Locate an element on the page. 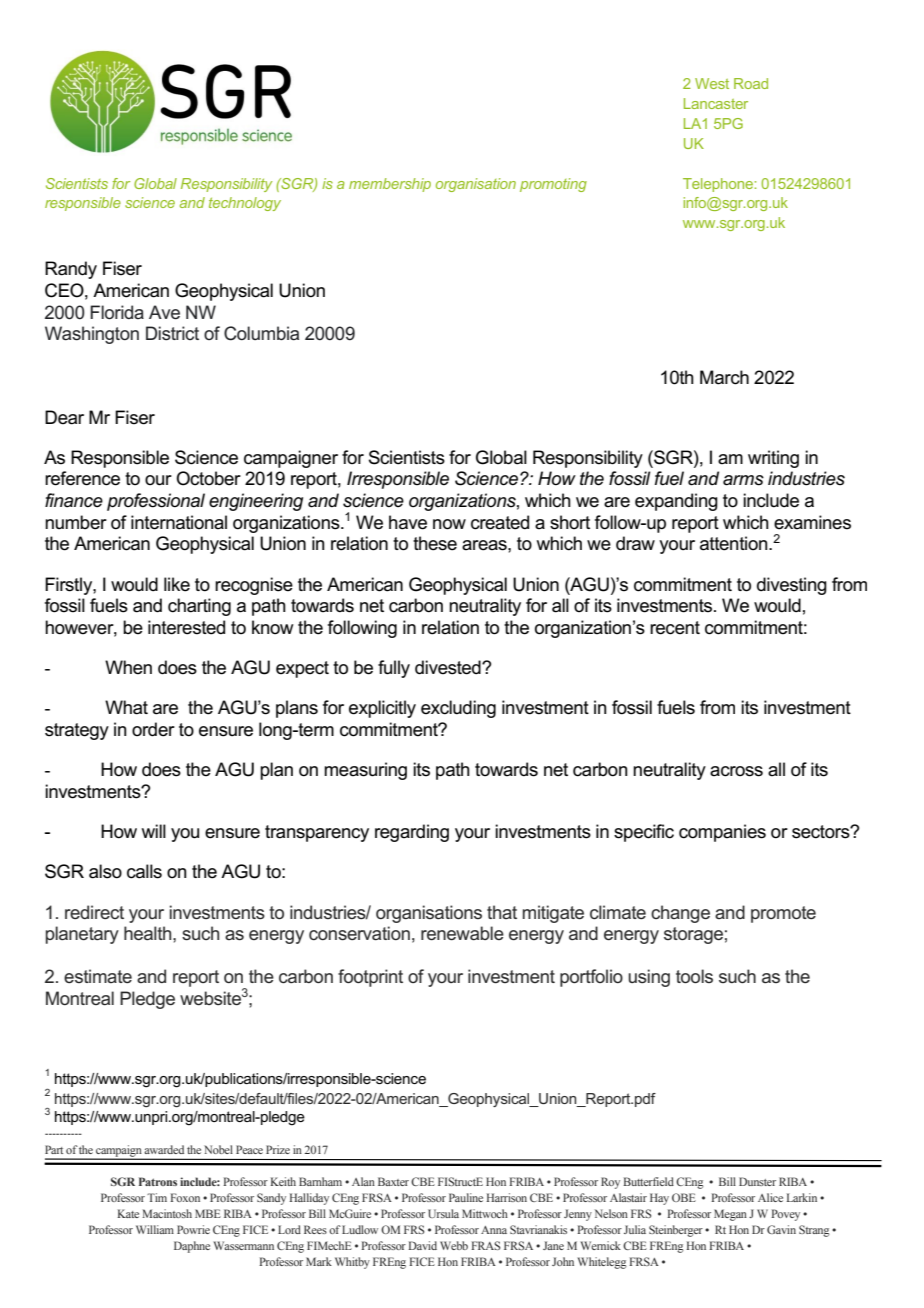 The width and height of the document is (924, 1308). Kate is located at coordinates (128, 1213).
